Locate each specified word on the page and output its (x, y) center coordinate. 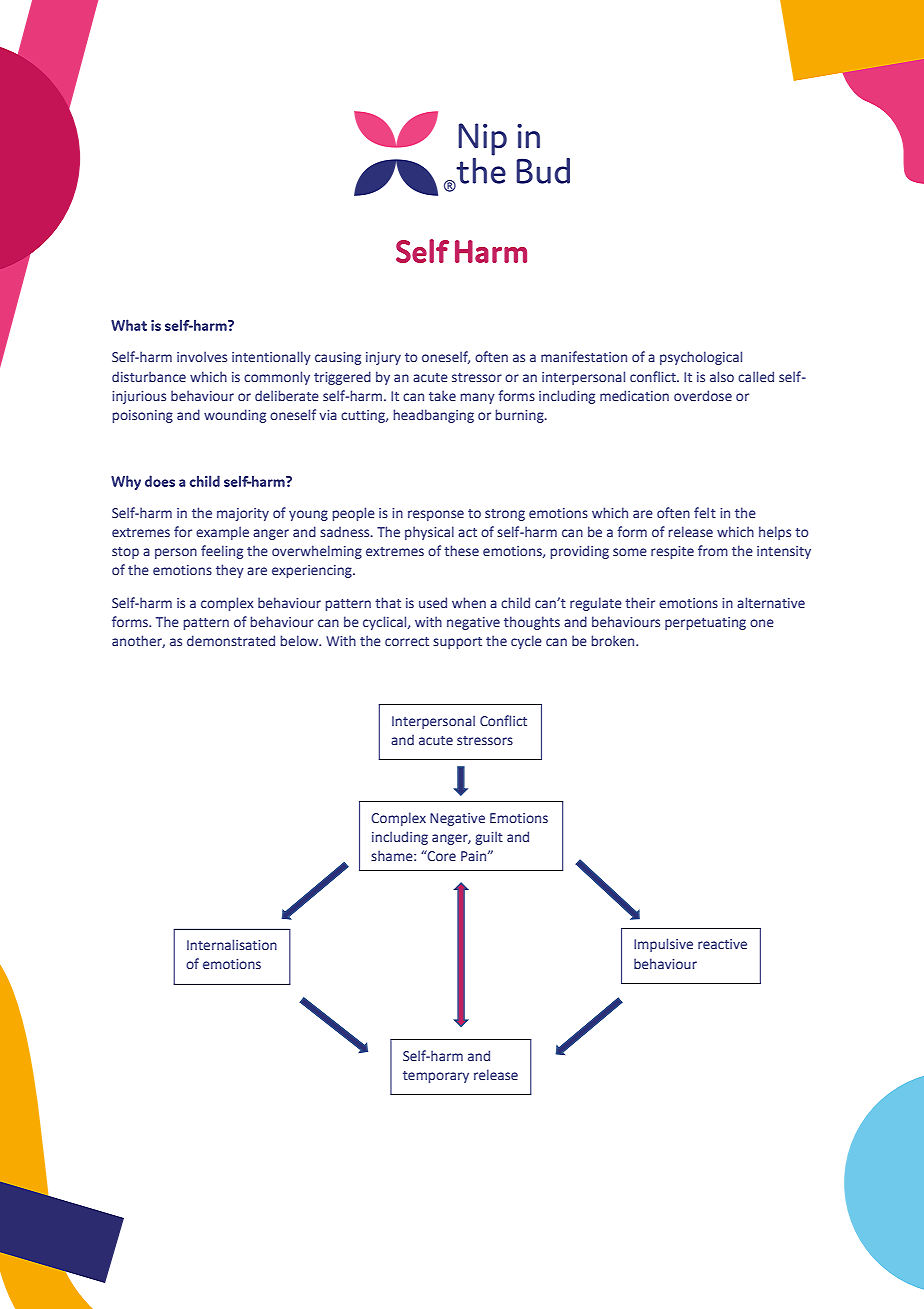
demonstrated (231, 640)
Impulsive (663, 945)
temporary (436, 1077)
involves (202, 356)
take (442, 395)
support (457, 643)
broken (614, 640)
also (722, 376)
